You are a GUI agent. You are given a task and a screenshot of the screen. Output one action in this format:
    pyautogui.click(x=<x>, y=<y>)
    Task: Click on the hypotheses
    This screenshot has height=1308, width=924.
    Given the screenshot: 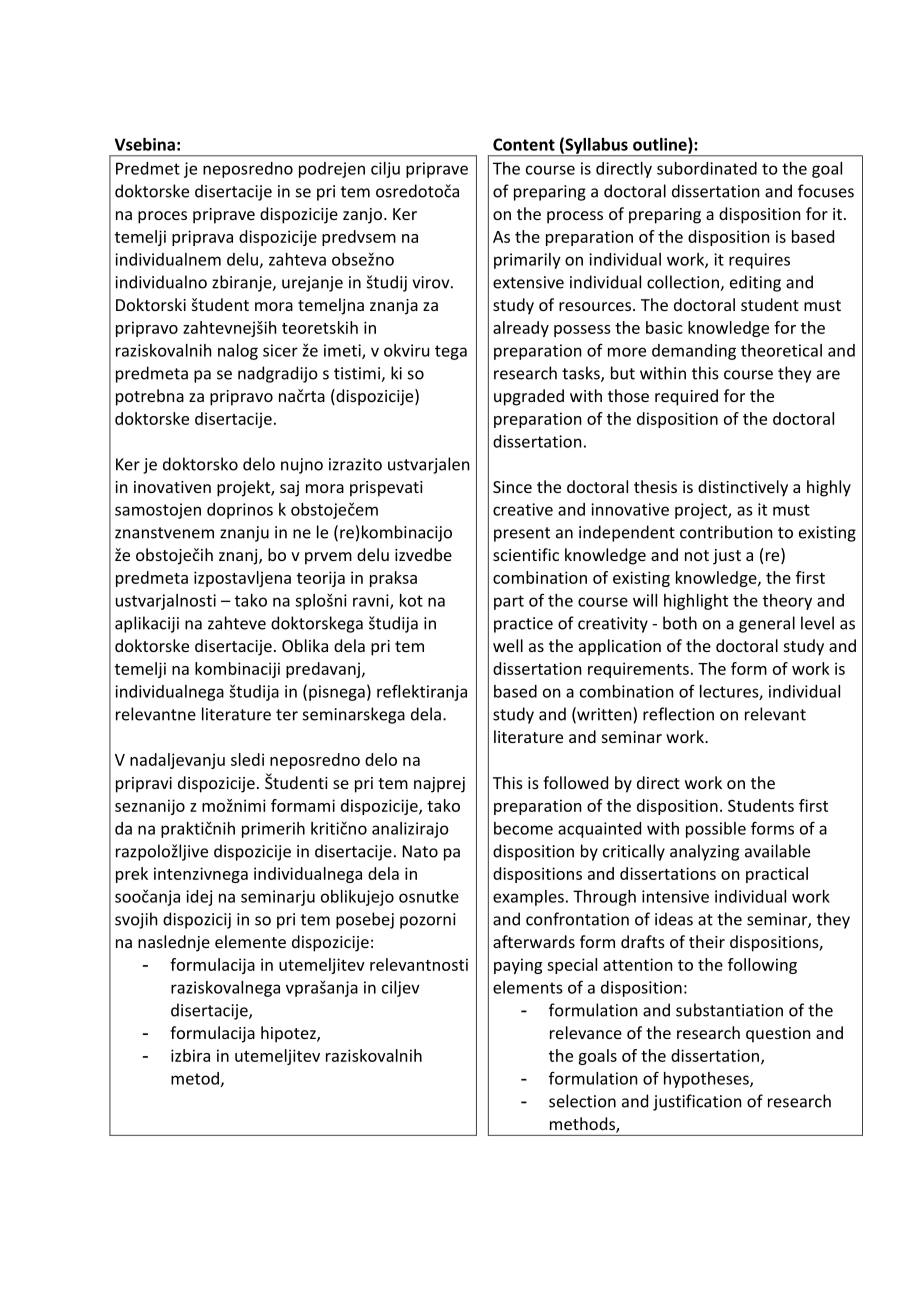 What is the action you would take?
    pyautogui.click(x=707, y=1080)
